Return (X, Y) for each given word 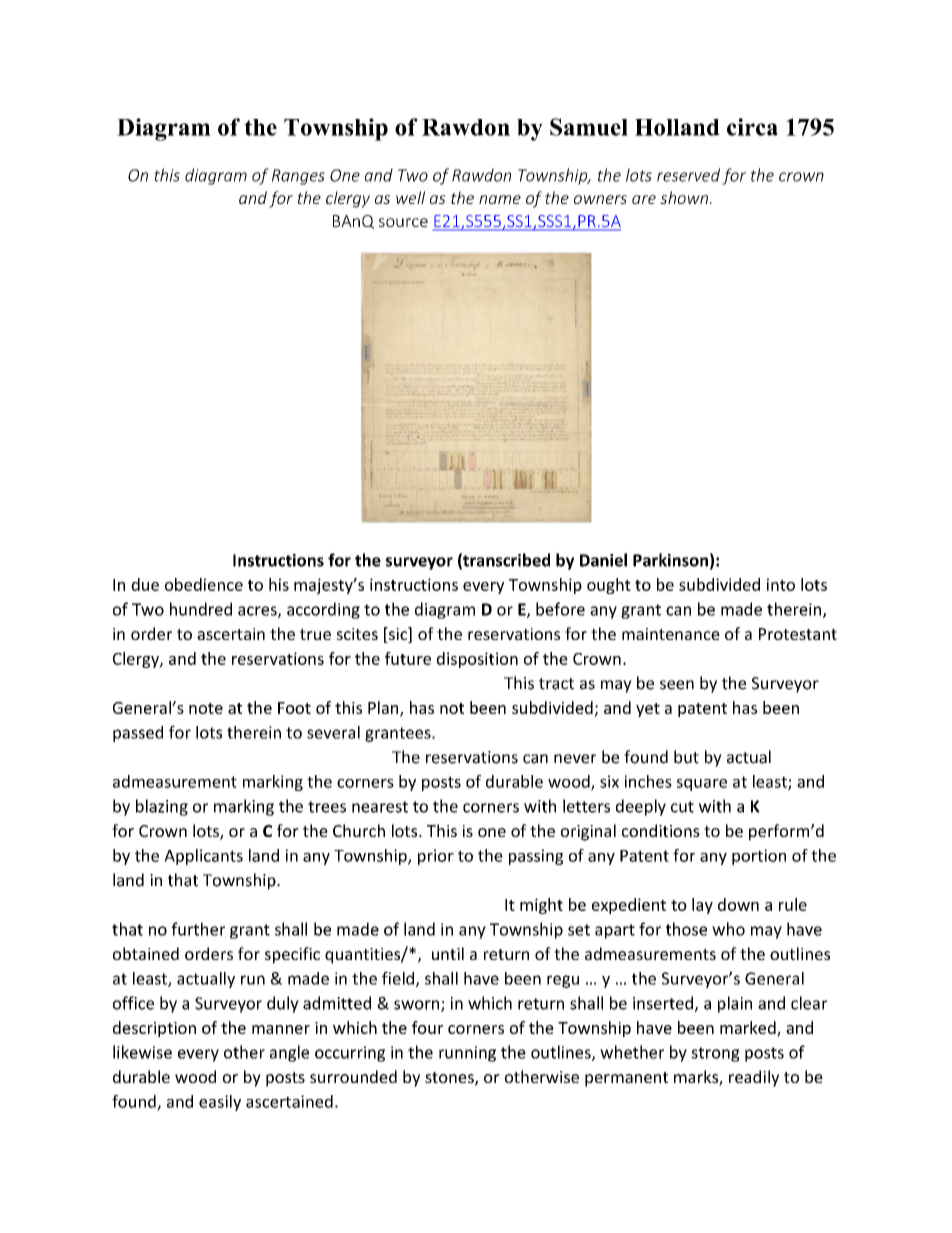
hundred (201, 609)
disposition (477, 660)
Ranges (298, 177)
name (500, 199)
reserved (688, 175)
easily (220, 1103)
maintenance (671, 634)
